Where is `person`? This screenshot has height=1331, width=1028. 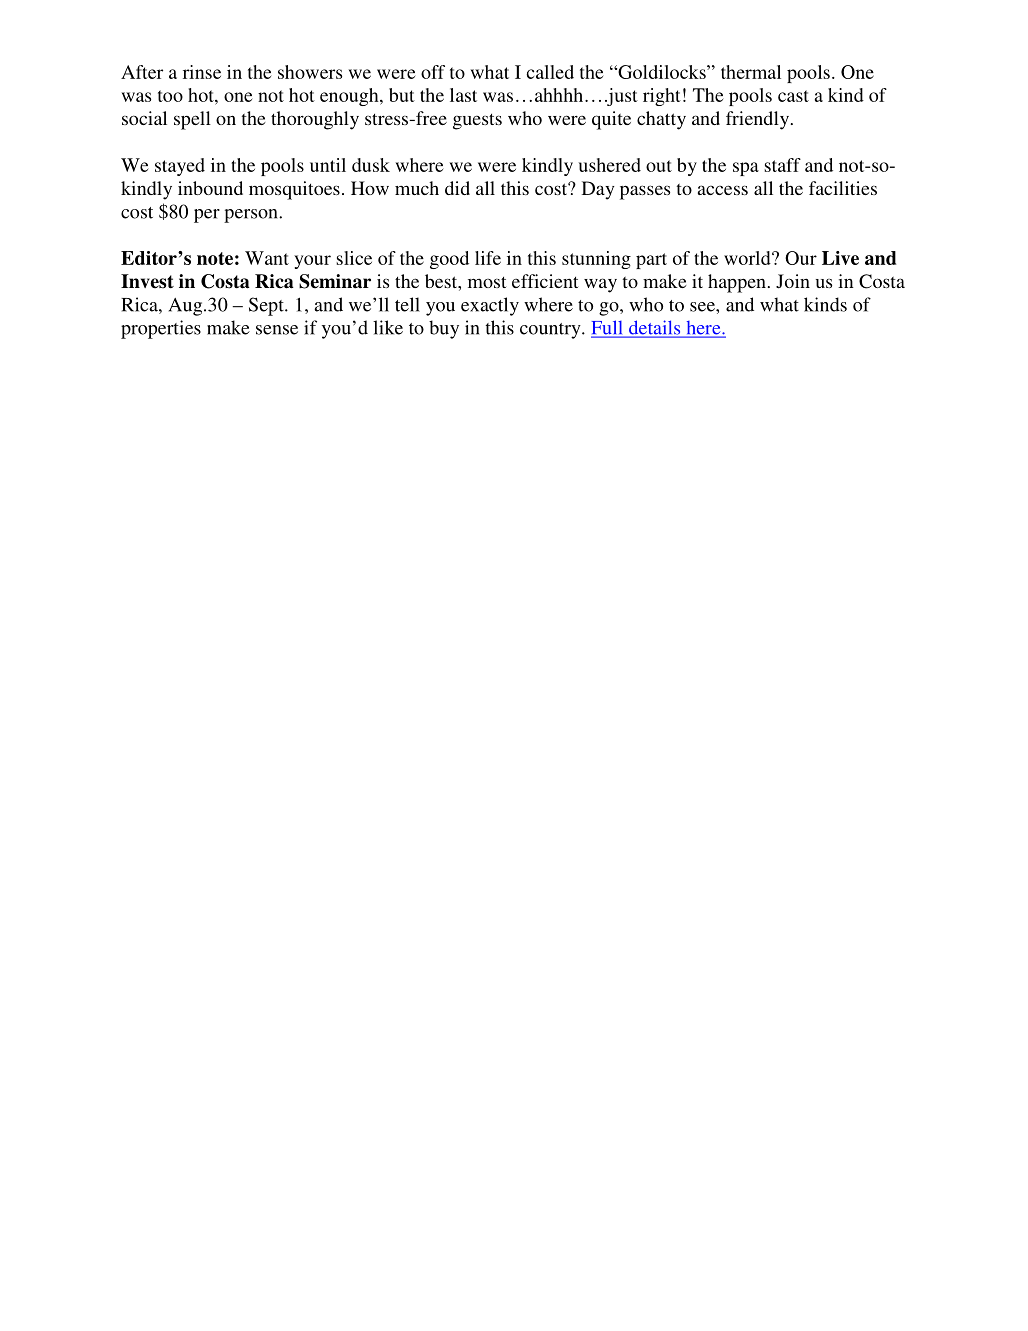 person is located at coordinates (252, 216).
